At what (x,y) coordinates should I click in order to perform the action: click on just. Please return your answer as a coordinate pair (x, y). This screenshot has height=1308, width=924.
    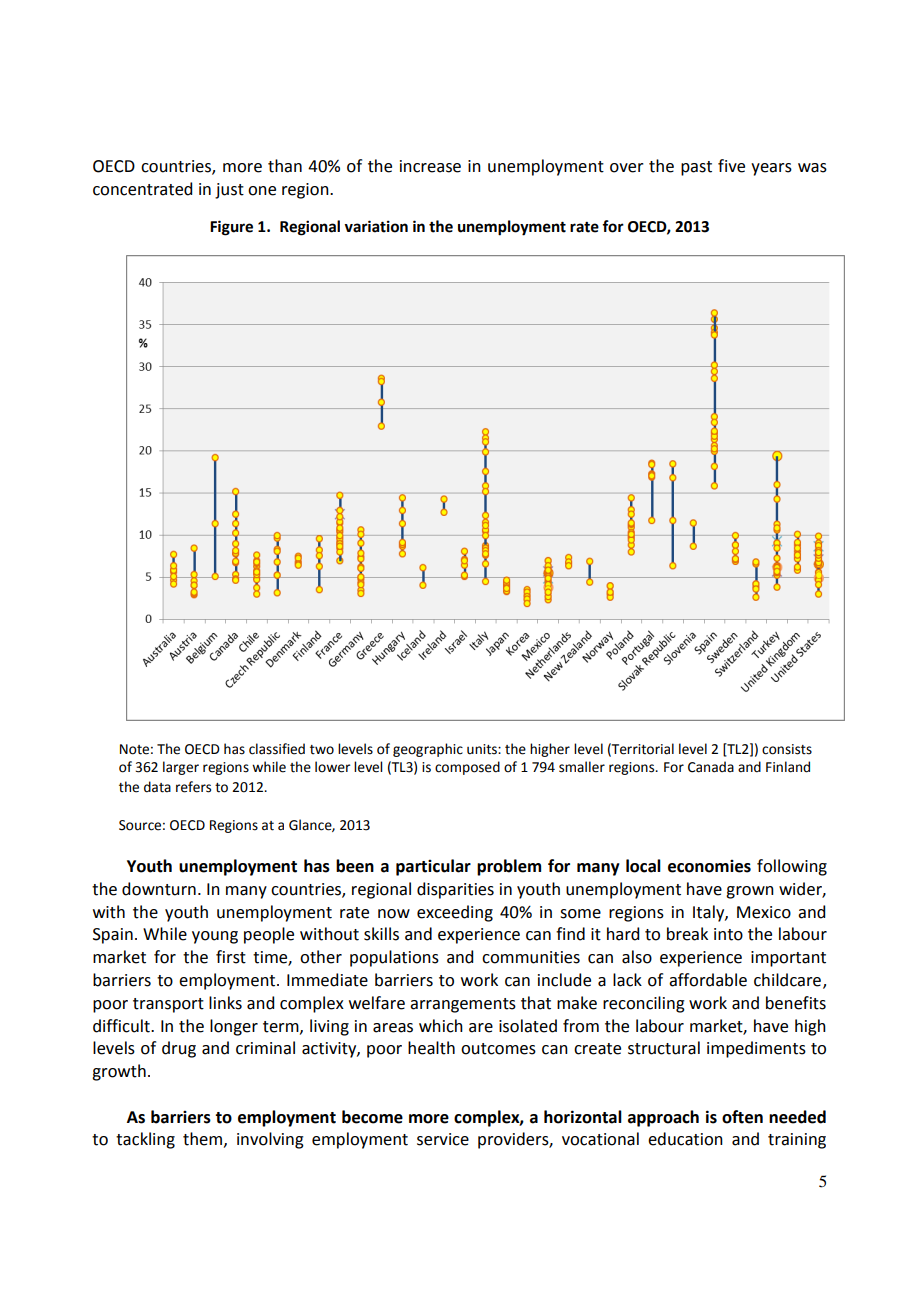
    Looking at the image, I should click on (229, 191).
